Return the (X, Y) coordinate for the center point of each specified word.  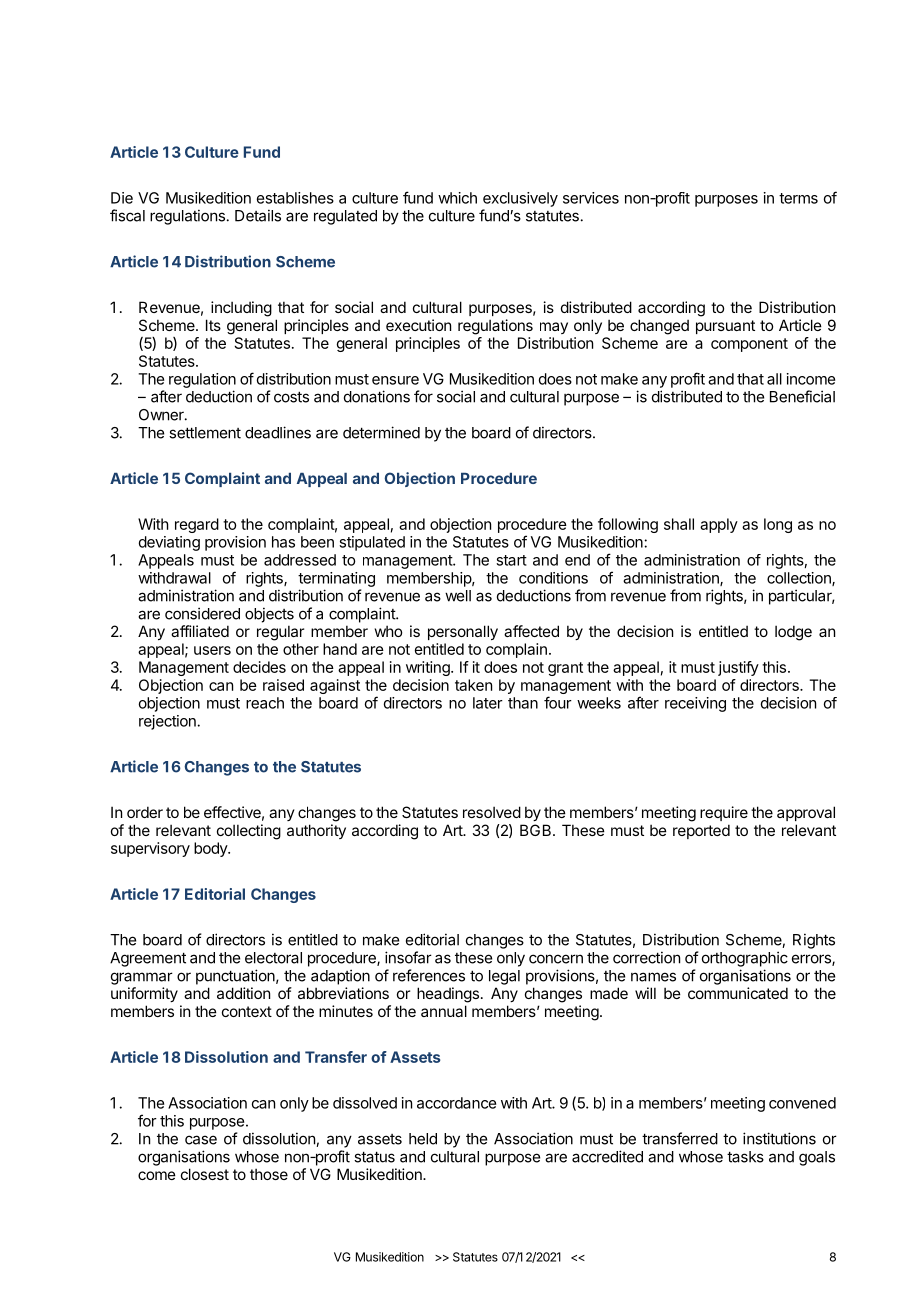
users (212, 650)
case (201, 1140)
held (423, 1139)
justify (738, 668)
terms (798, 198)
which (457, 198)
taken (473, 685)
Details (258, 215)
